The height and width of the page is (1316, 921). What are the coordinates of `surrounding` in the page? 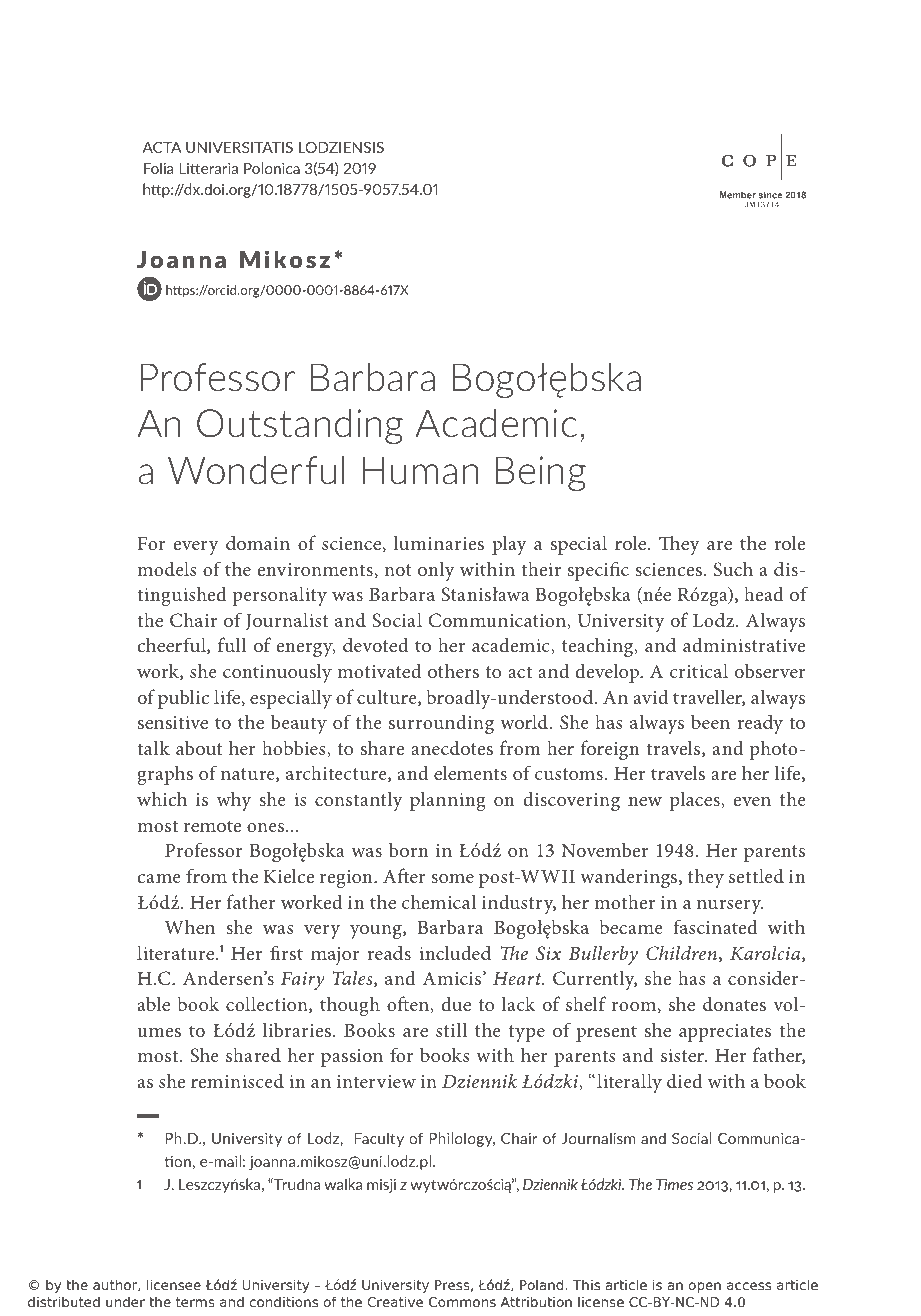 It's located at (441, 724).
